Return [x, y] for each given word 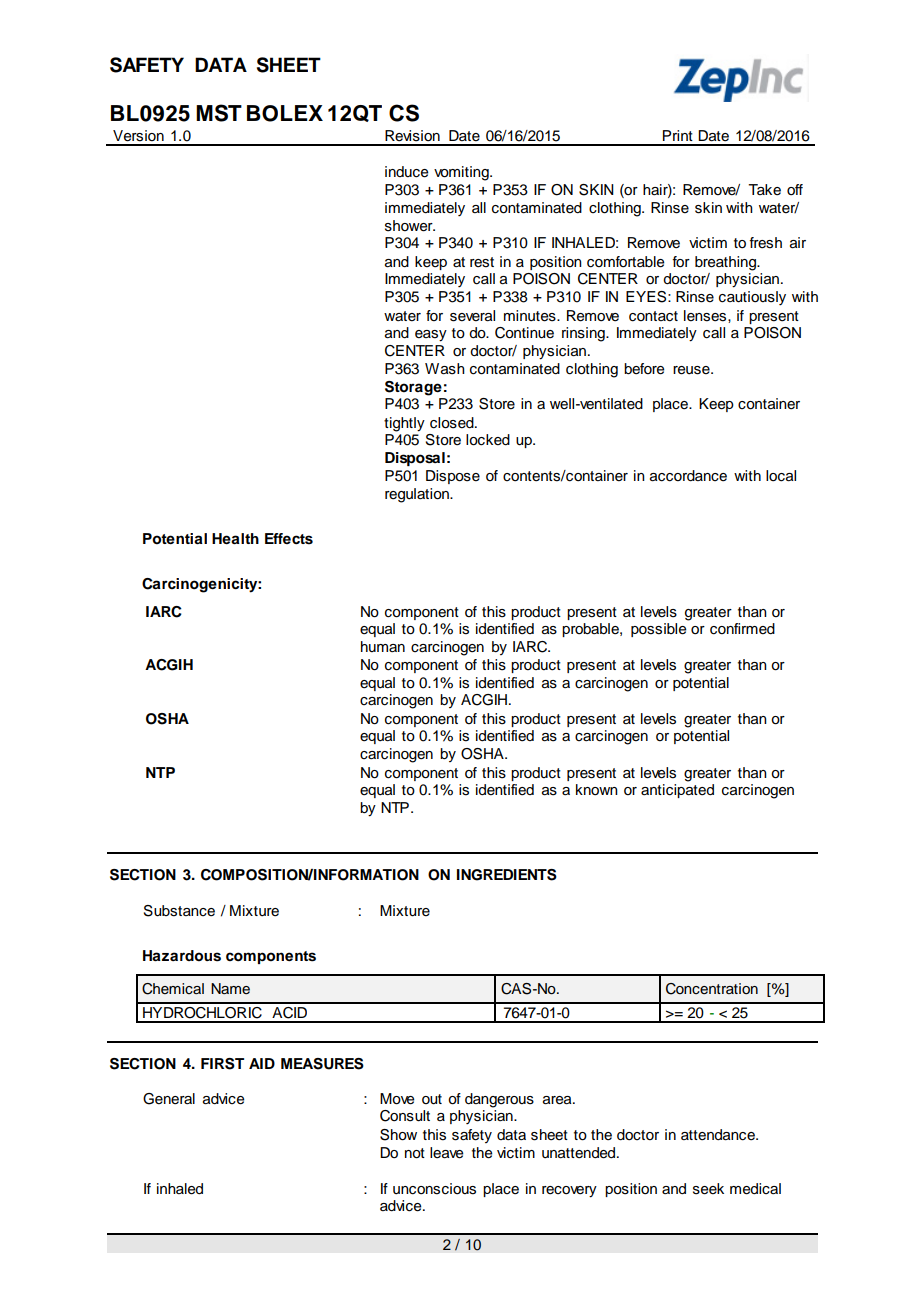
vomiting [462, 173]
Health [235, 538]
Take [764, 190]
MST [219, 113]
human [383, 646]
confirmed [742, 629]
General [169, 1099]
